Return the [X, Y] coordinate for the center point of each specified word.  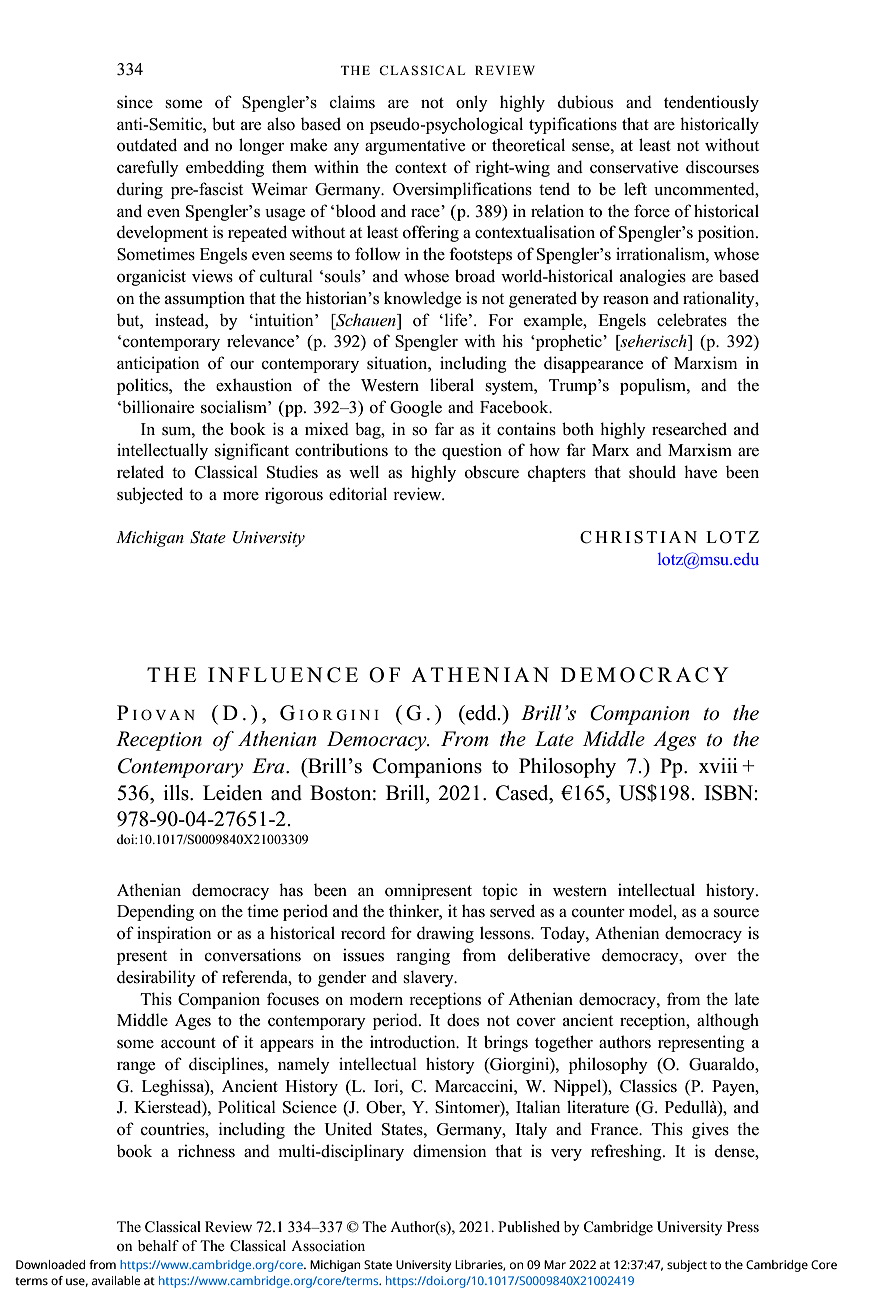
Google [416, 408]
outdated [147, 145]
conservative [634, 167]
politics [143, 386]
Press [743, 1226]
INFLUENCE [283, 675]
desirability [156, 978]
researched [689, 429]
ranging [423, 956]
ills [177, 793]
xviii [718, 765]
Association [328, 1245]
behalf [158, 1245]
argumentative [415, 146]
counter [598, 912]
